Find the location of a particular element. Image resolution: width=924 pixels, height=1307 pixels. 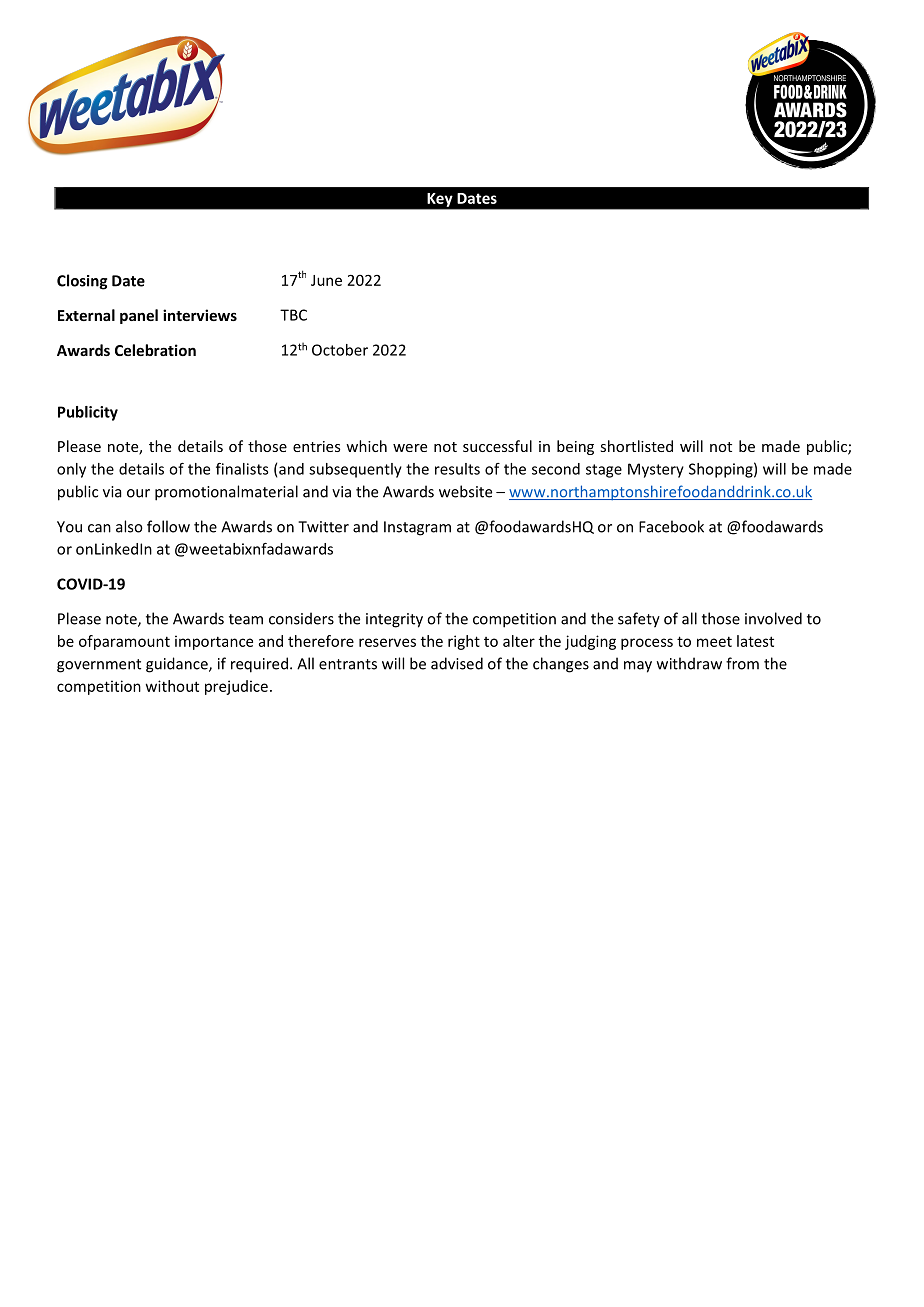

Closing is located at coordinates (82, 282).
